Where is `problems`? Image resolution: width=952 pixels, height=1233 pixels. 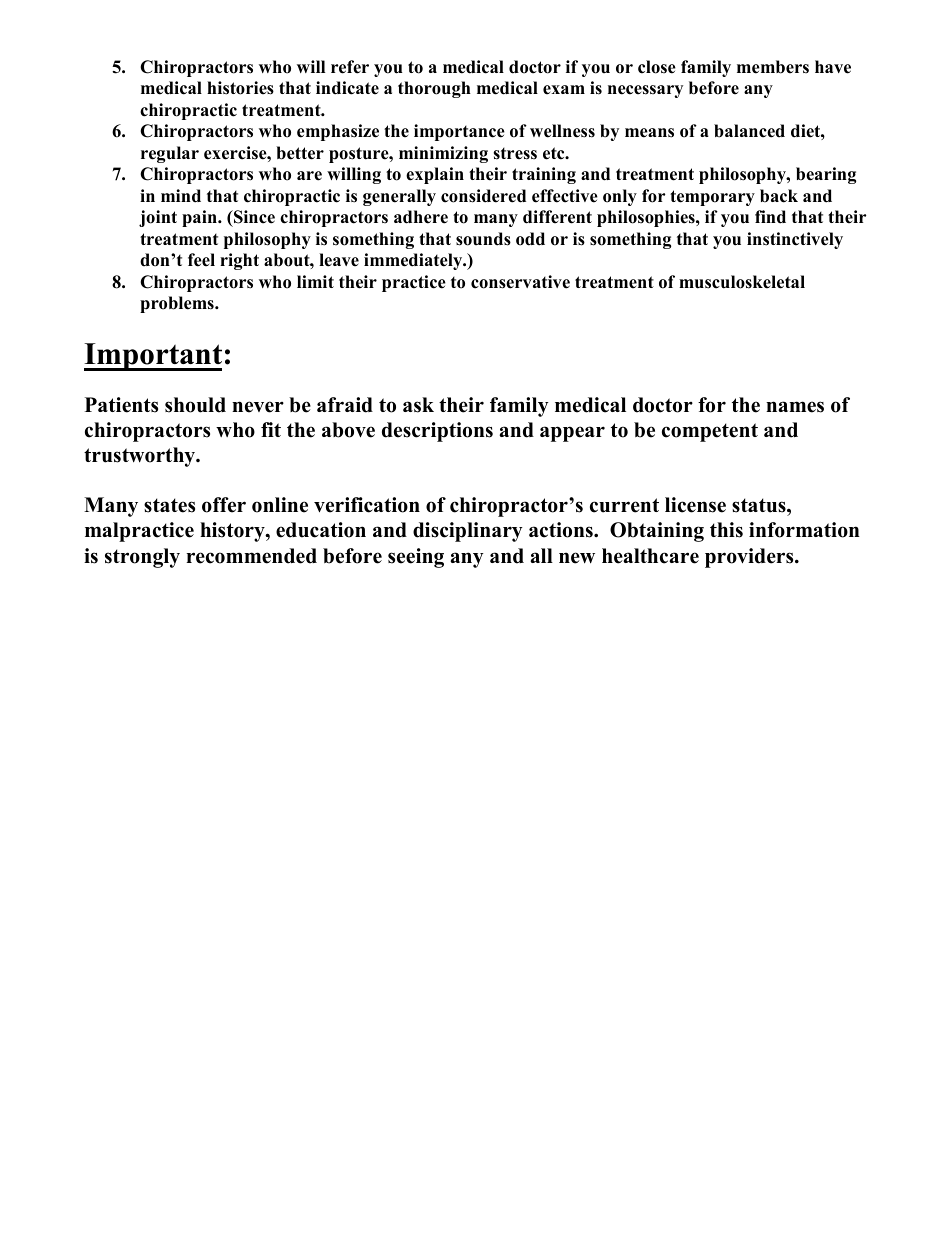 problems is located at coordinates (178, 304).
